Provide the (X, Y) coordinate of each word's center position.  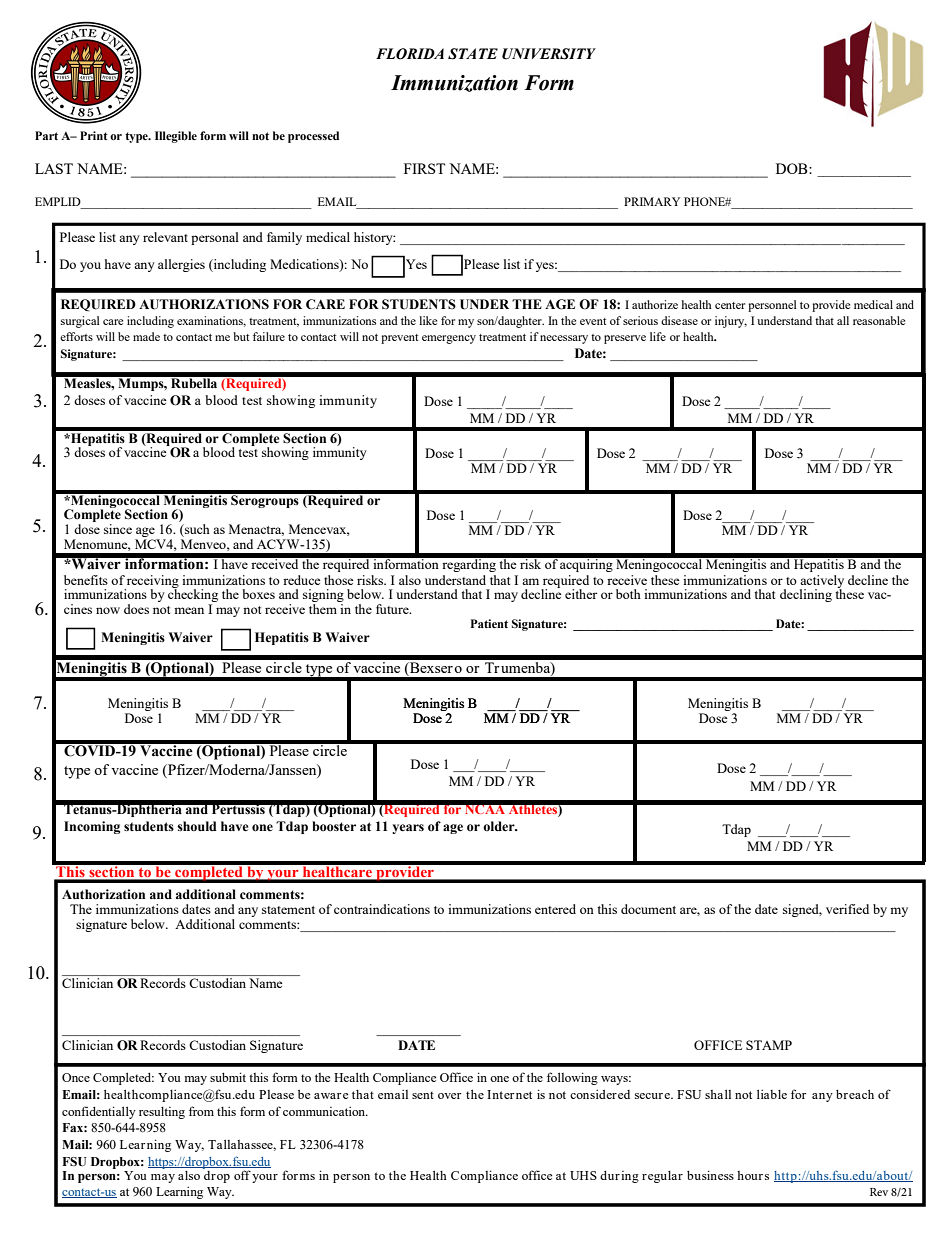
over (449, 1096)
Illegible (176, 137)
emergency (449, 339)
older (500, 826)
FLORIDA (410, 54)
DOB (793, 168)
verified (847, 909)
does (136, 609)
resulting (162, 1113)
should (197, 826)
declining (806, 595)
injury (731, 322)
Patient (489, 623)
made (146, 336)
